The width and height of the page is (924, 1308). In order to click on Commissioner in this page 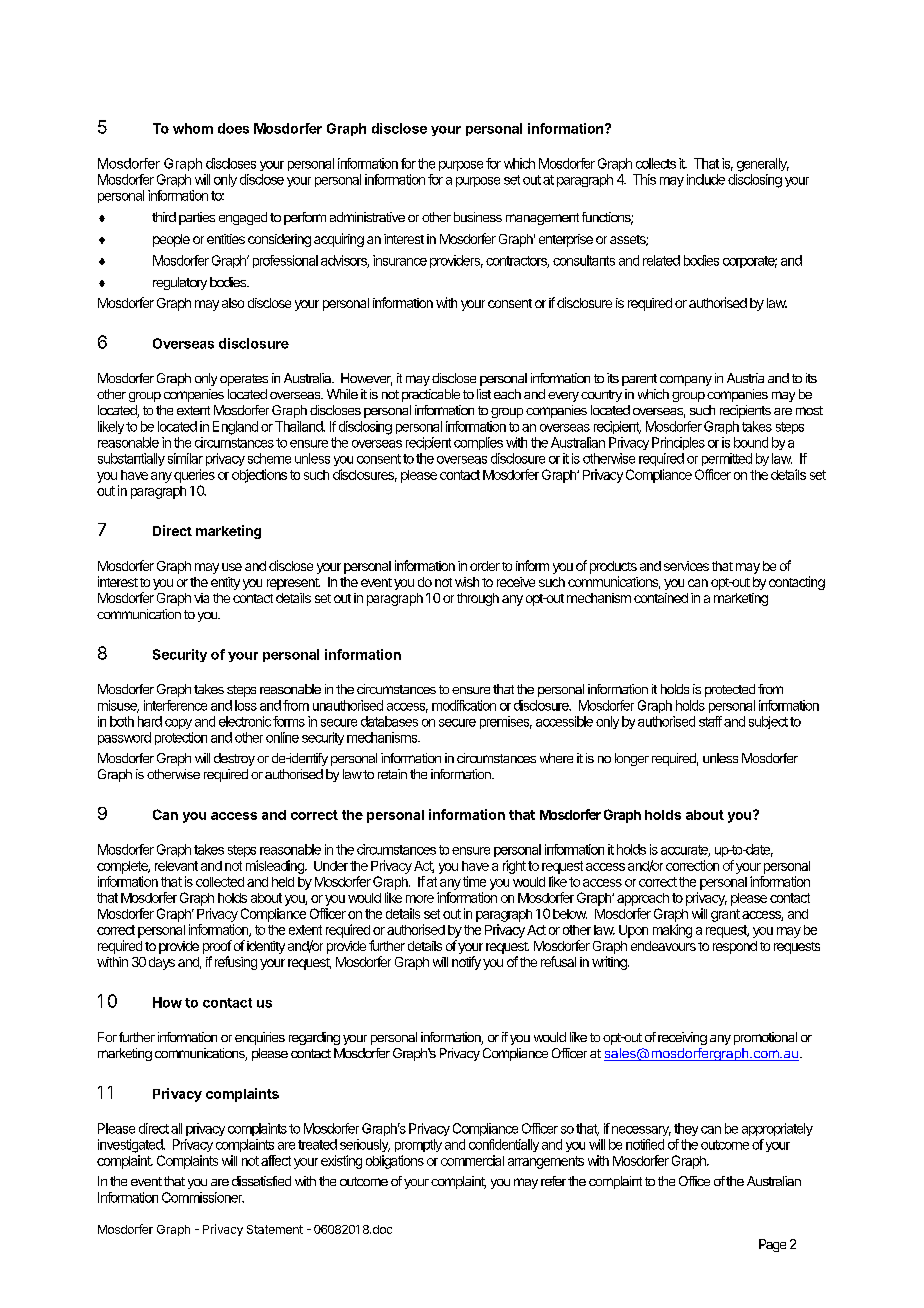, I will do `click(203, 1197)`.
